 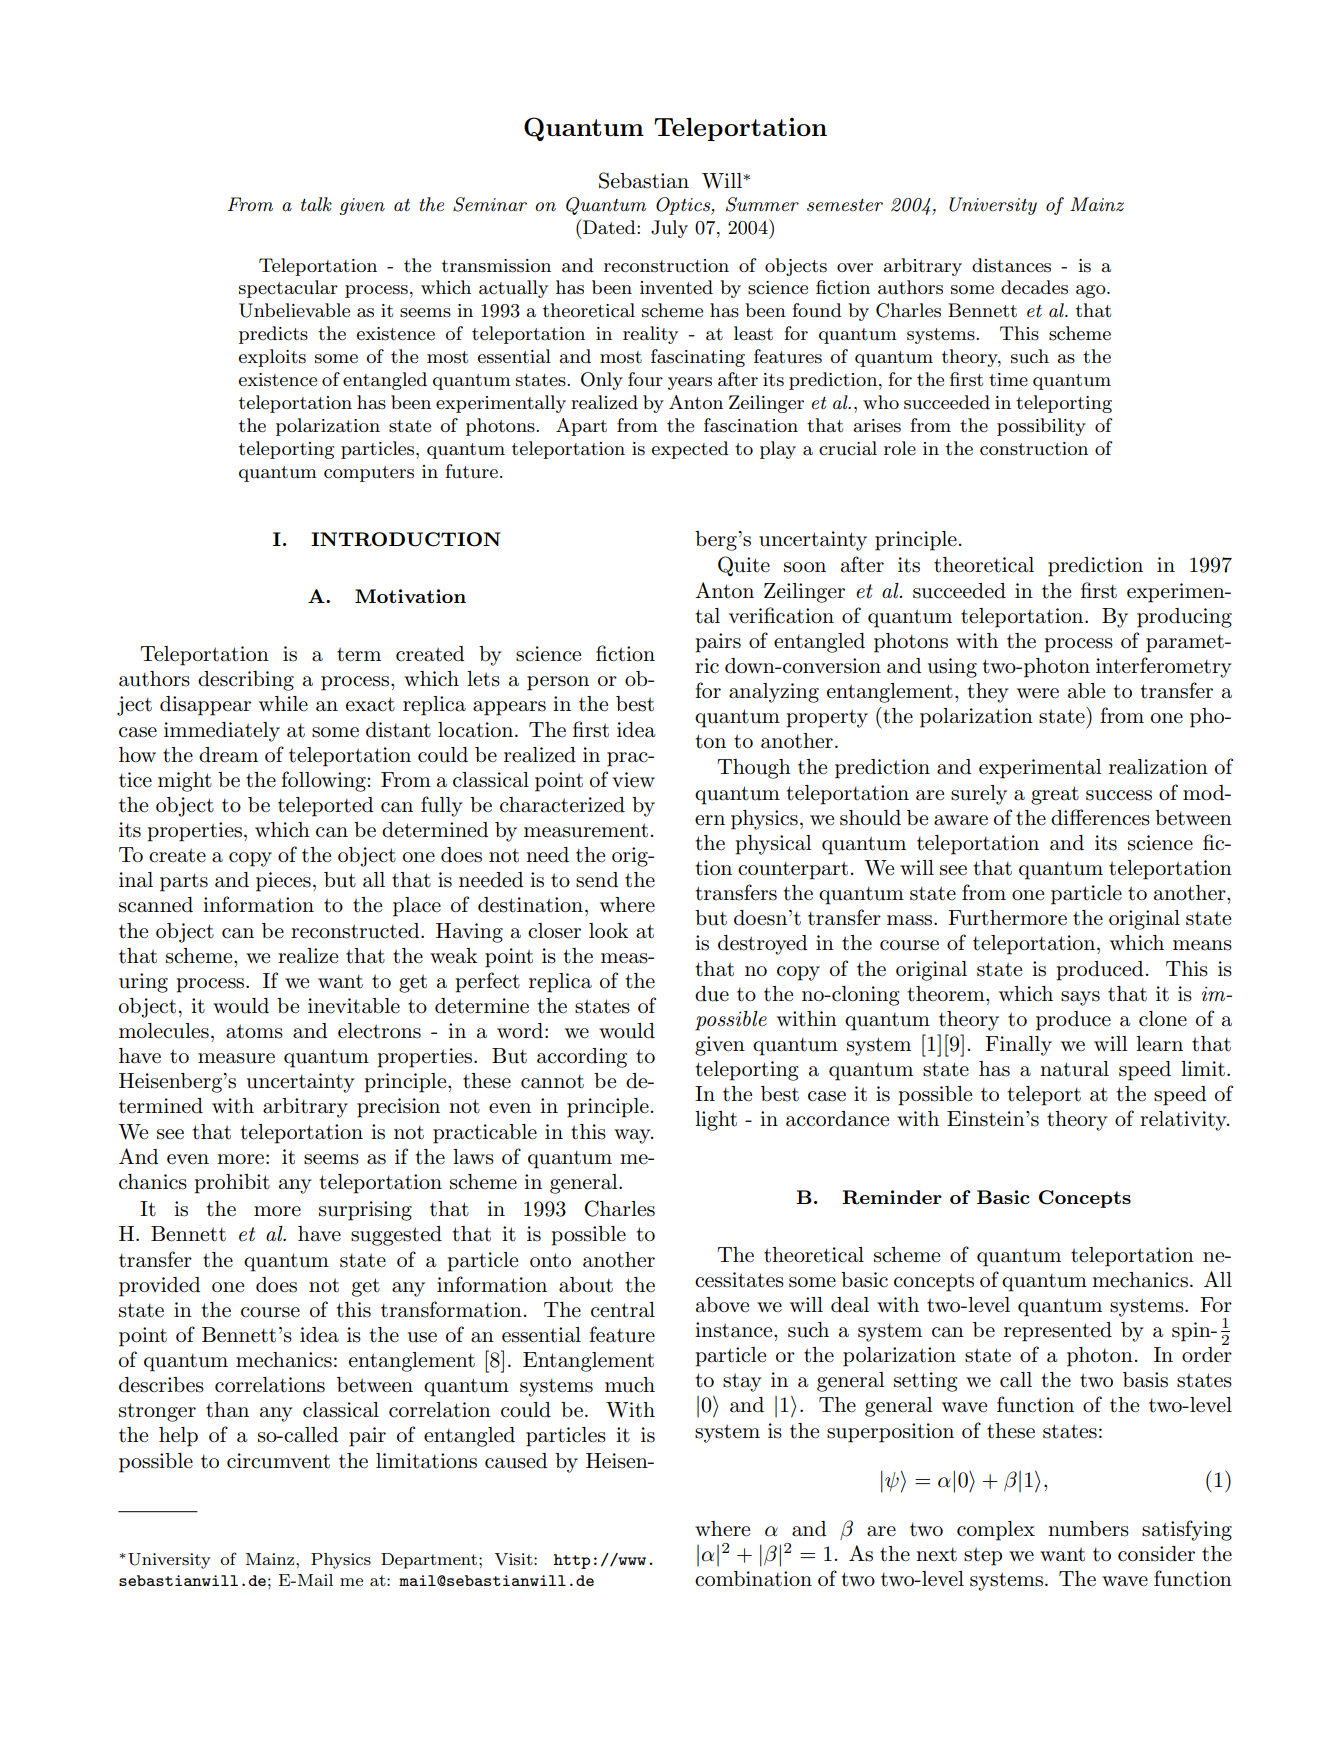 What do you see at coordinates (278, 1461) in the document?
I see `circumvent` at bounding box center [278, 1461].
